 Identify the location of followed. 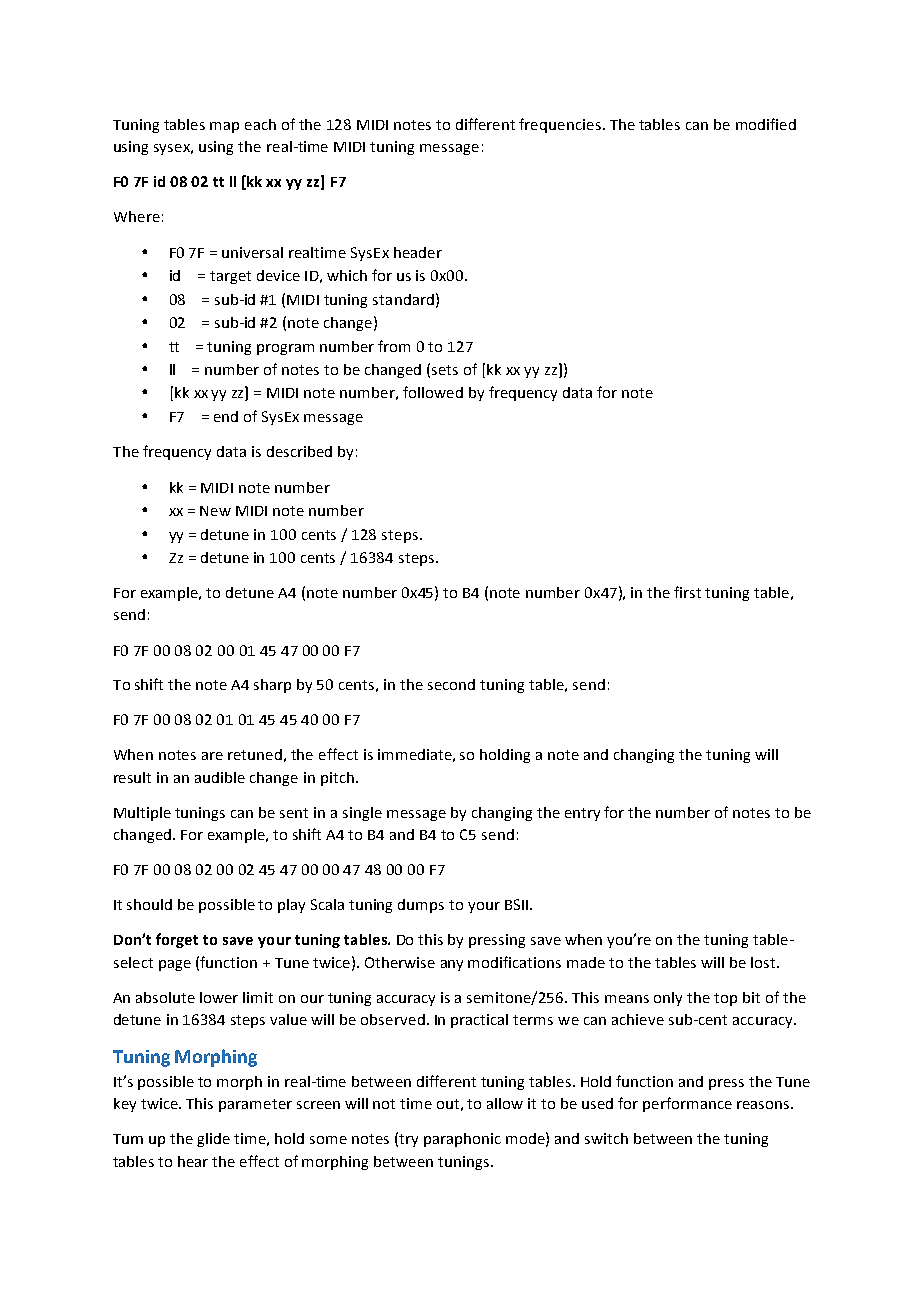
(433, 392).
